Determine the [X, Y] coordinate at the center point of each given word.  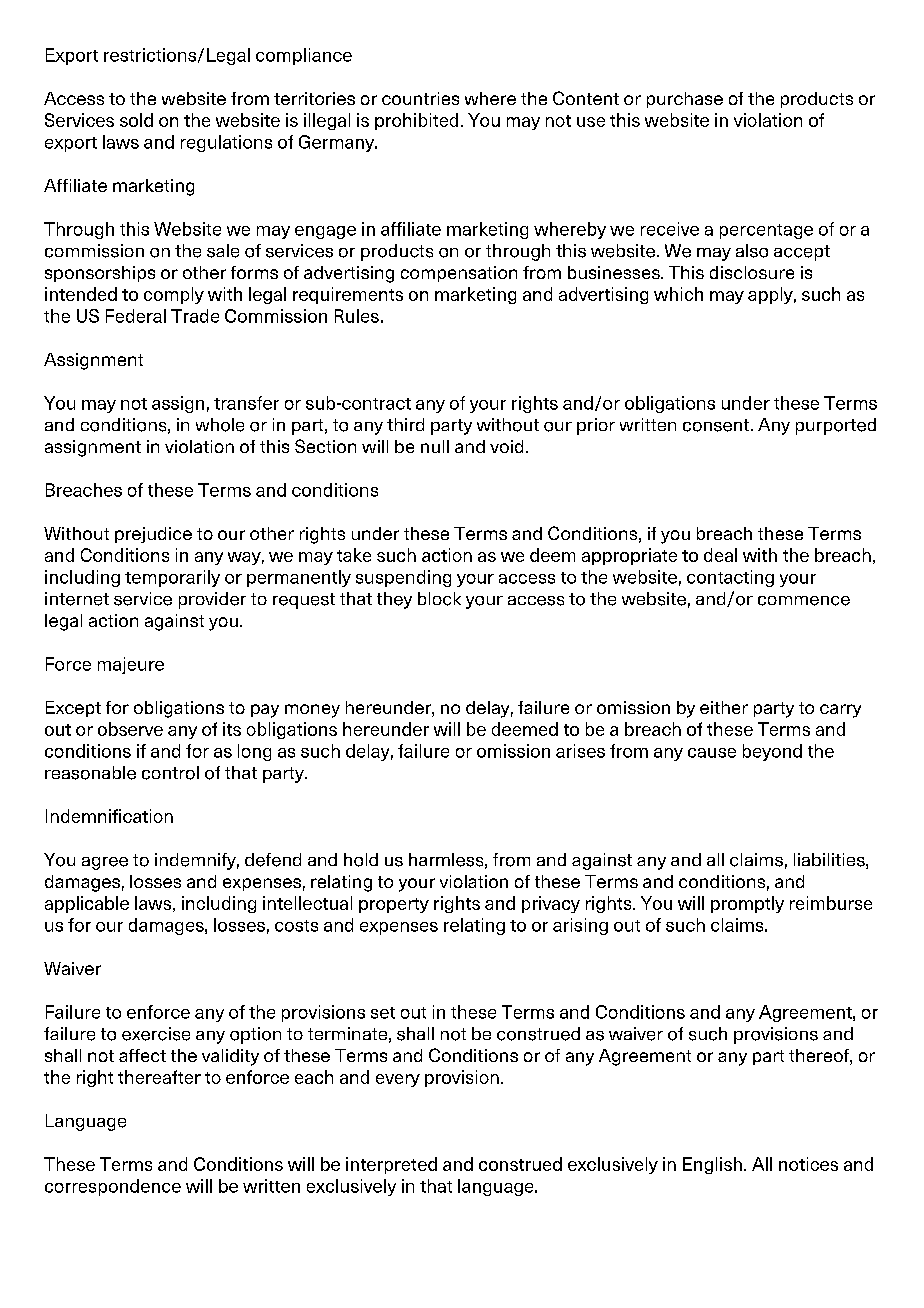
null [435, 446]
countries [420, 98]
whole [220, 425]
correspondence [113, 1187]
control [170, 773]
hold [361, 860]
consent [716, 425]
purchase [685, 100]
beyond [772, 752]
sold [136, 120]
